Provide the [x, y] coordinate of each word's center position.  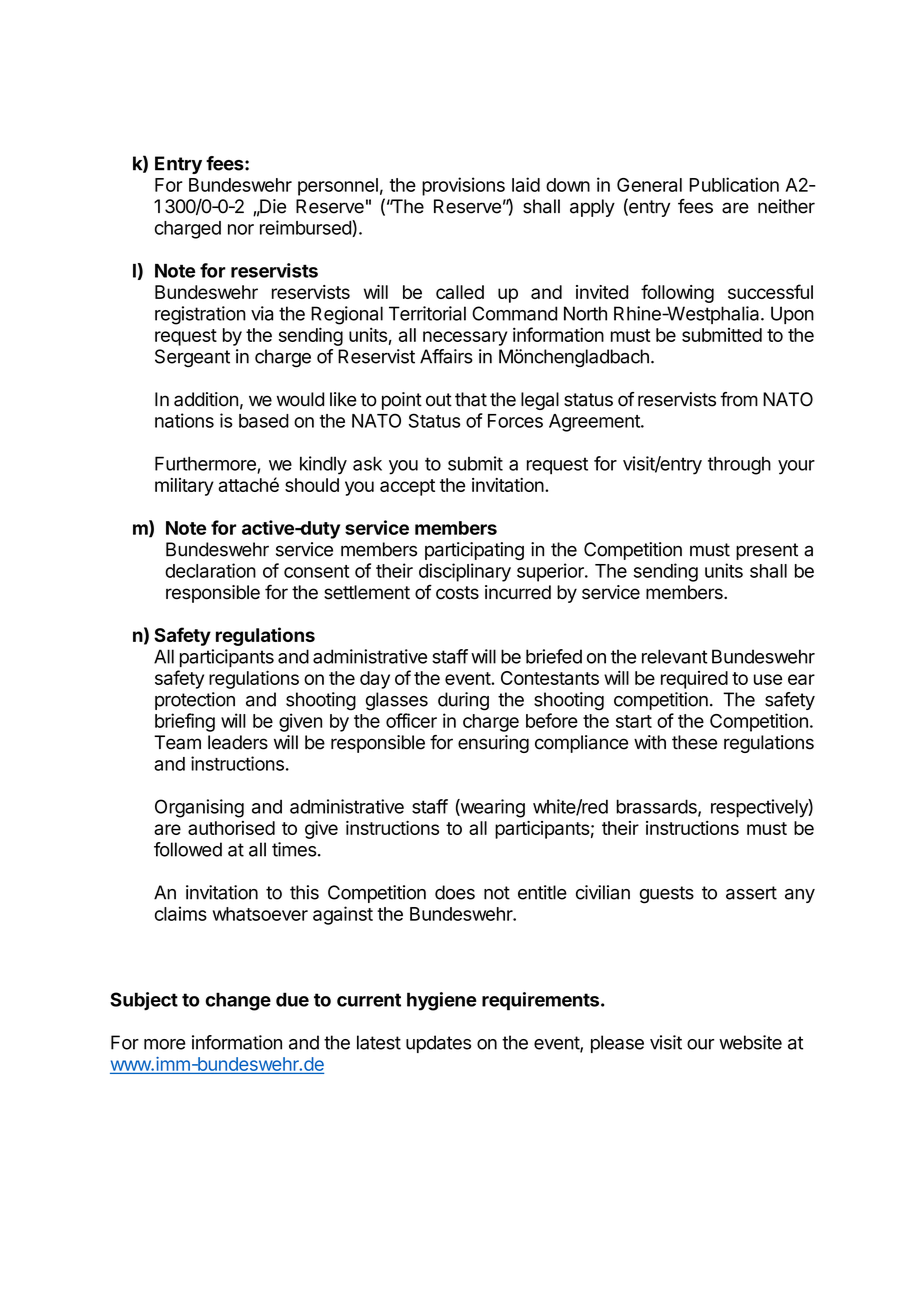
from [739, 399]
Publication [734, 184]
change [238, 1001]
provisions [463, 186]
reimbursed [306, 228]
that [471, 399]
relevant [675, 656]
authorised [231, 828]
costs [457, 593]
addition [206, 399]
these [694, 742]
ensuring [493, 744]
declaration [210, 570]
